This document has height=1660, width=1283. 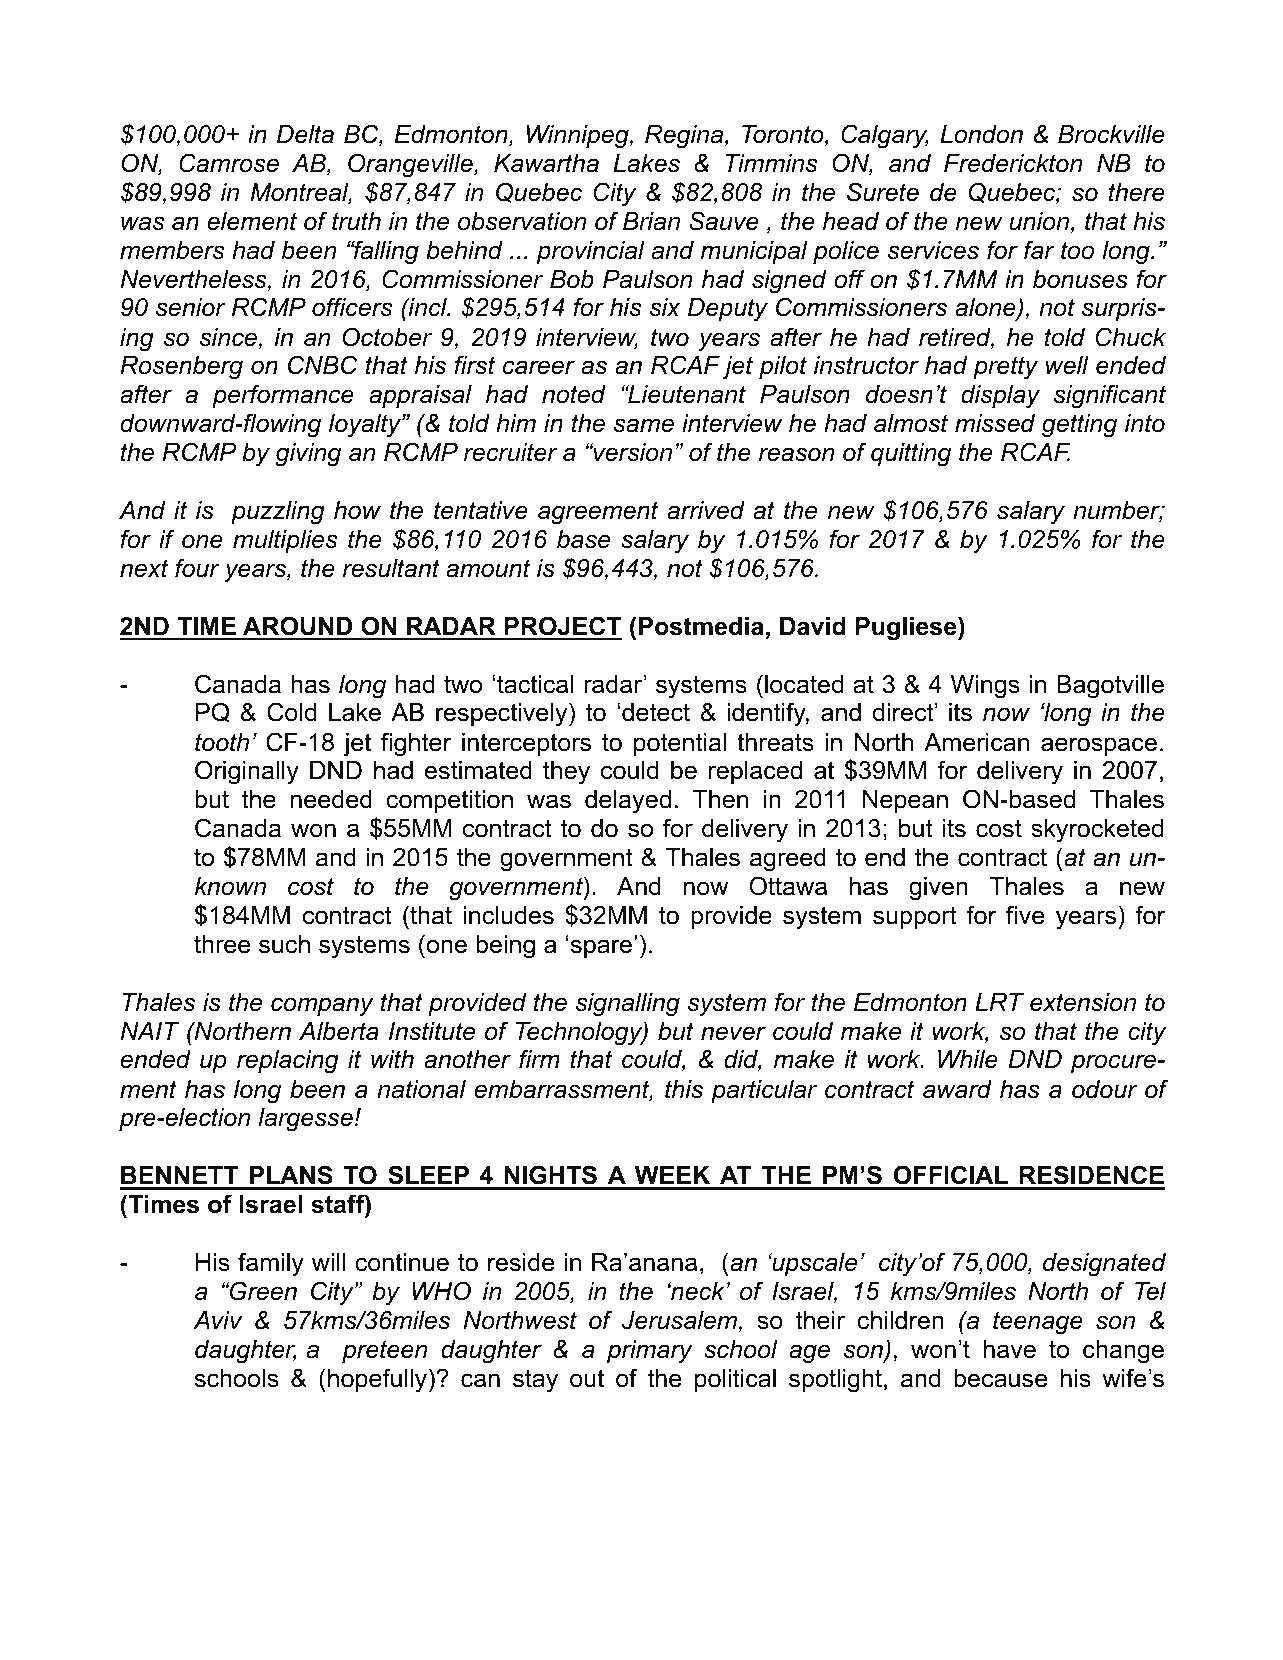 What do you see at coordinates (284, 944) in the document?
I see `such` at bounding box center [284, 944].
